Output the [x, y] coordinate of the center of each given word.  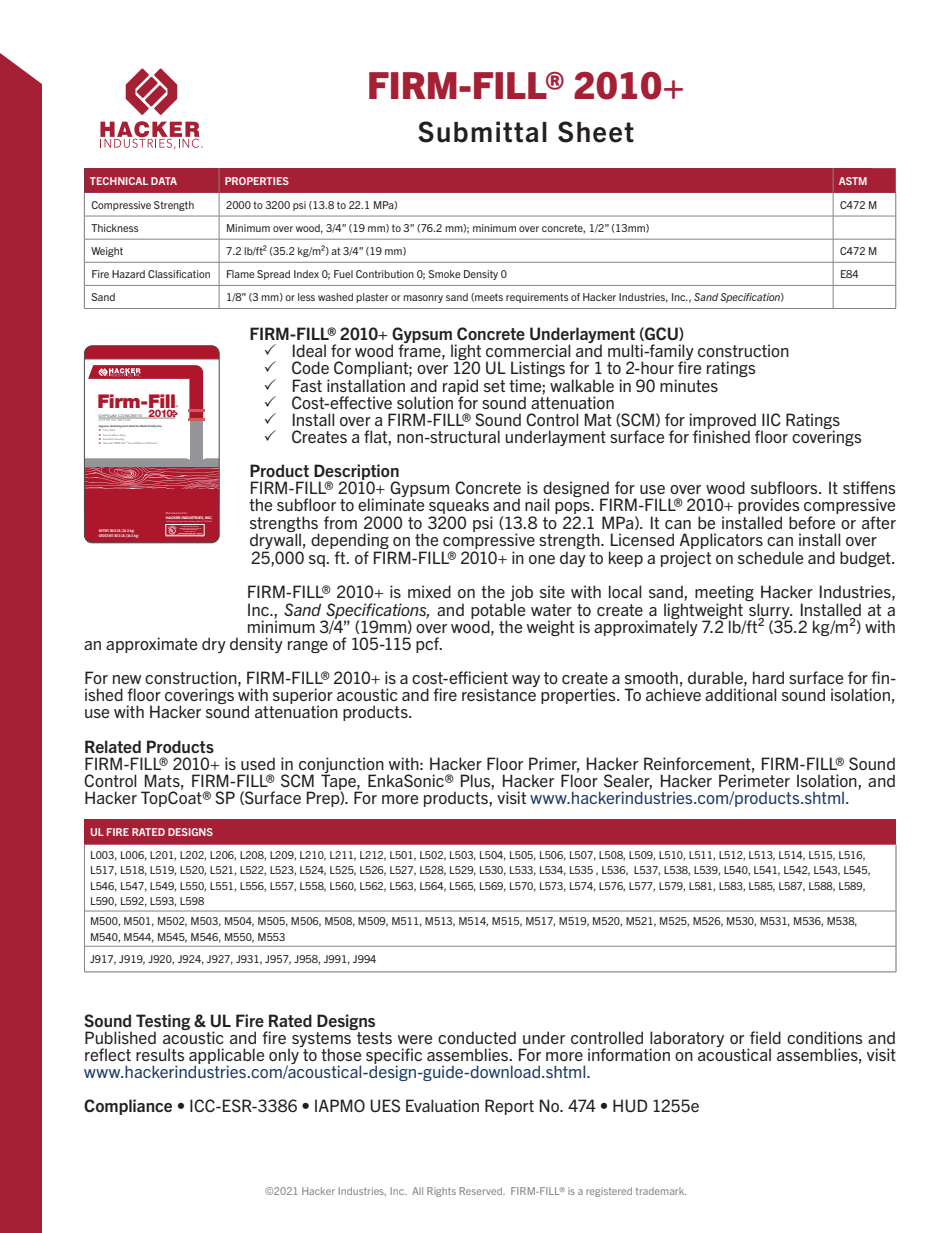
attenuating [118, 435]
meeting [724, 594]
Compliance [128, 1107]
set [494, 386]
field [765, 1037]
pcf [429, 645]
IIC [771, 419]
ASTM [853, 181]
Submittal [482, 132]
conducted [477, 1037]
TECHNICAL [119, 181]
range [308, 647]
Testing [163, 1023]
